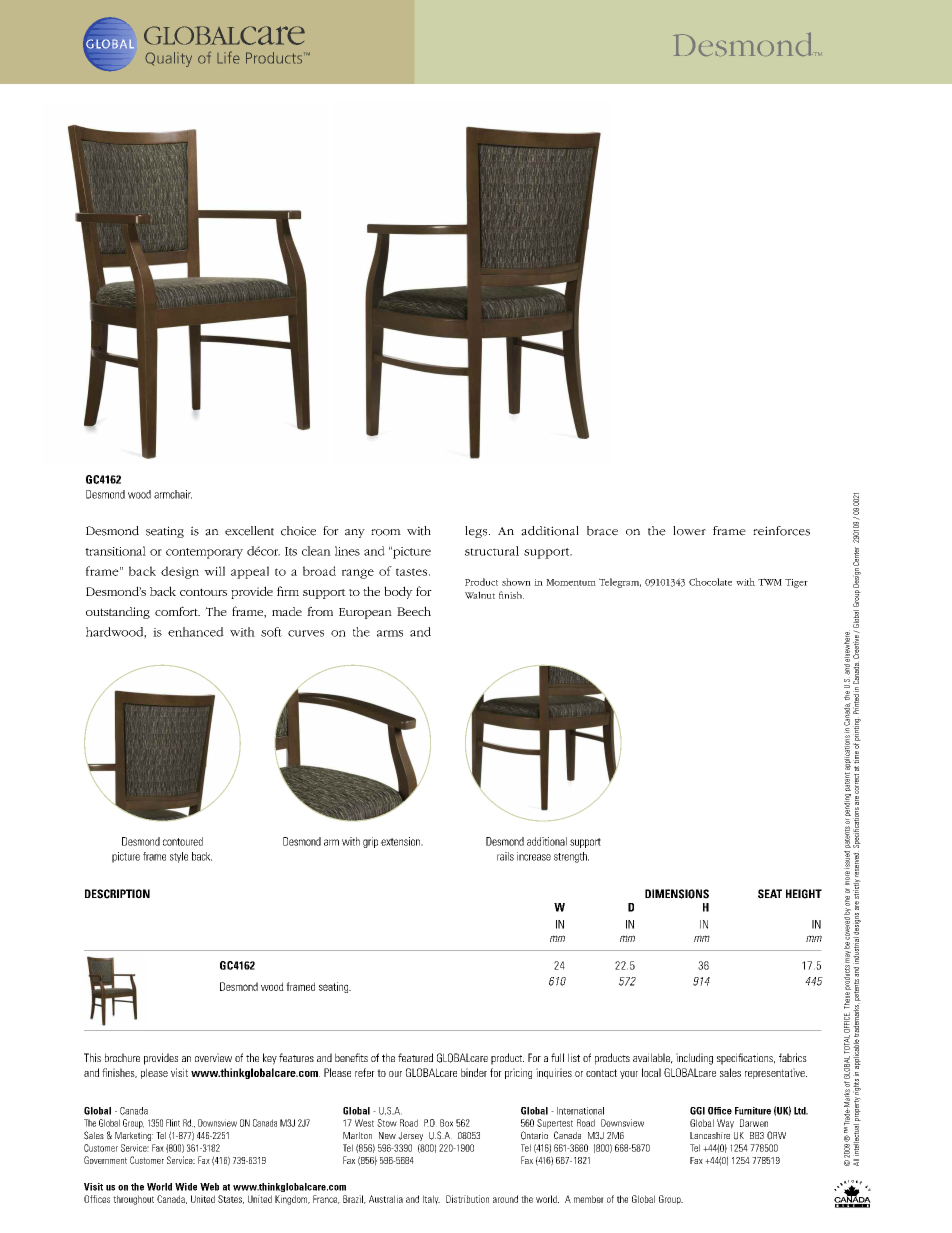 Image resolution: width=952 pixels, height=1233 pixels. Describe the element at coordinates (168, 59) in the page. I see `Quality` at that location.
